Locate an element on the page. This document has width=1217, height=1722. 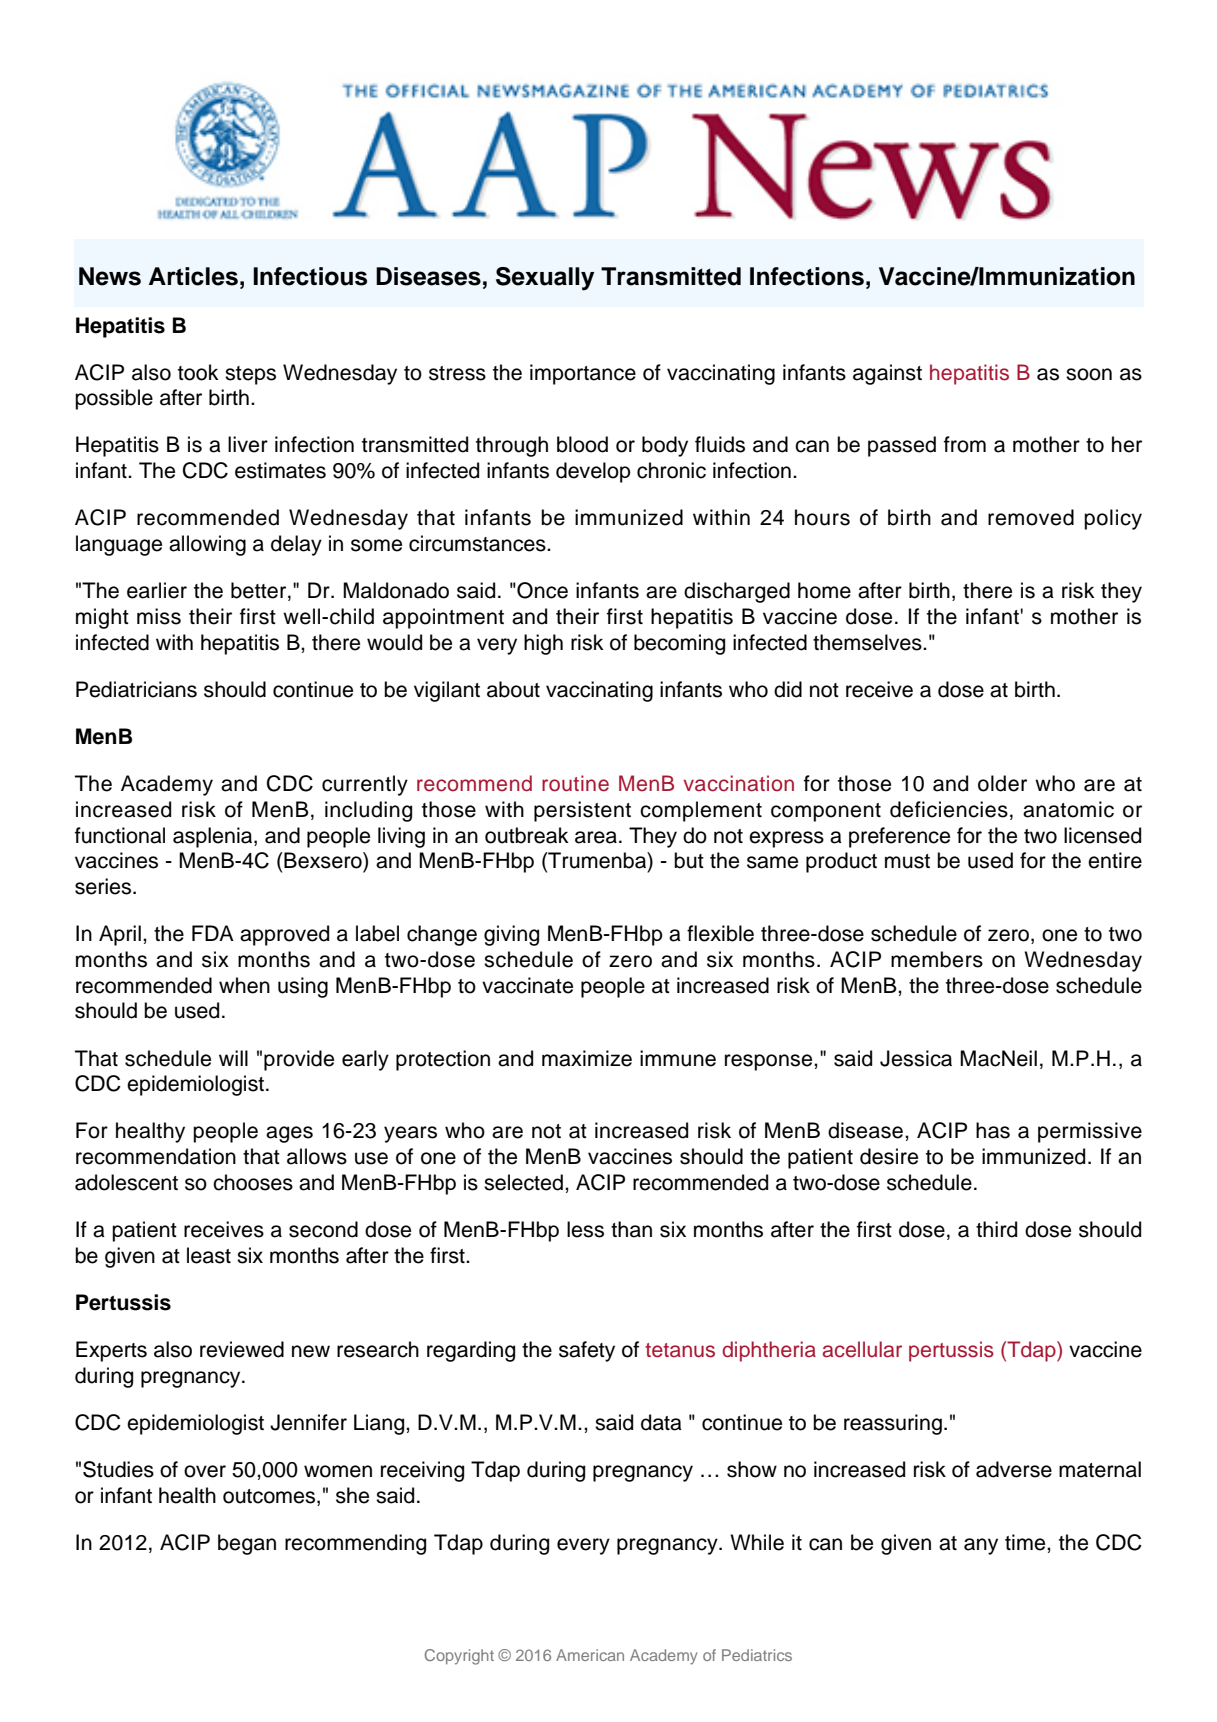
Articles is located at coordinates (193, 276).
